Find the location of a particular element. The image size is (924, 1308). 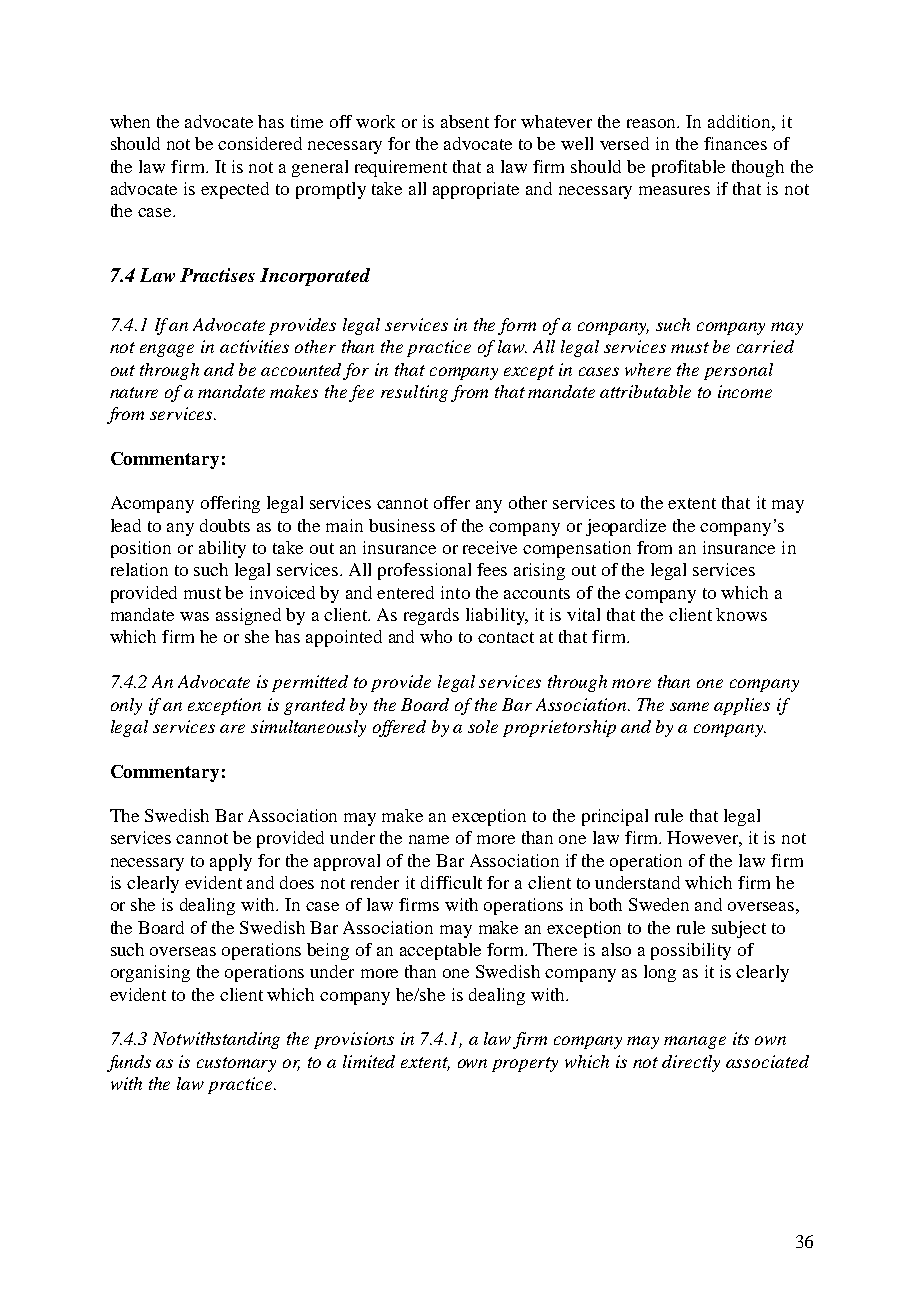

knows is located at coordinates (741, 614).
